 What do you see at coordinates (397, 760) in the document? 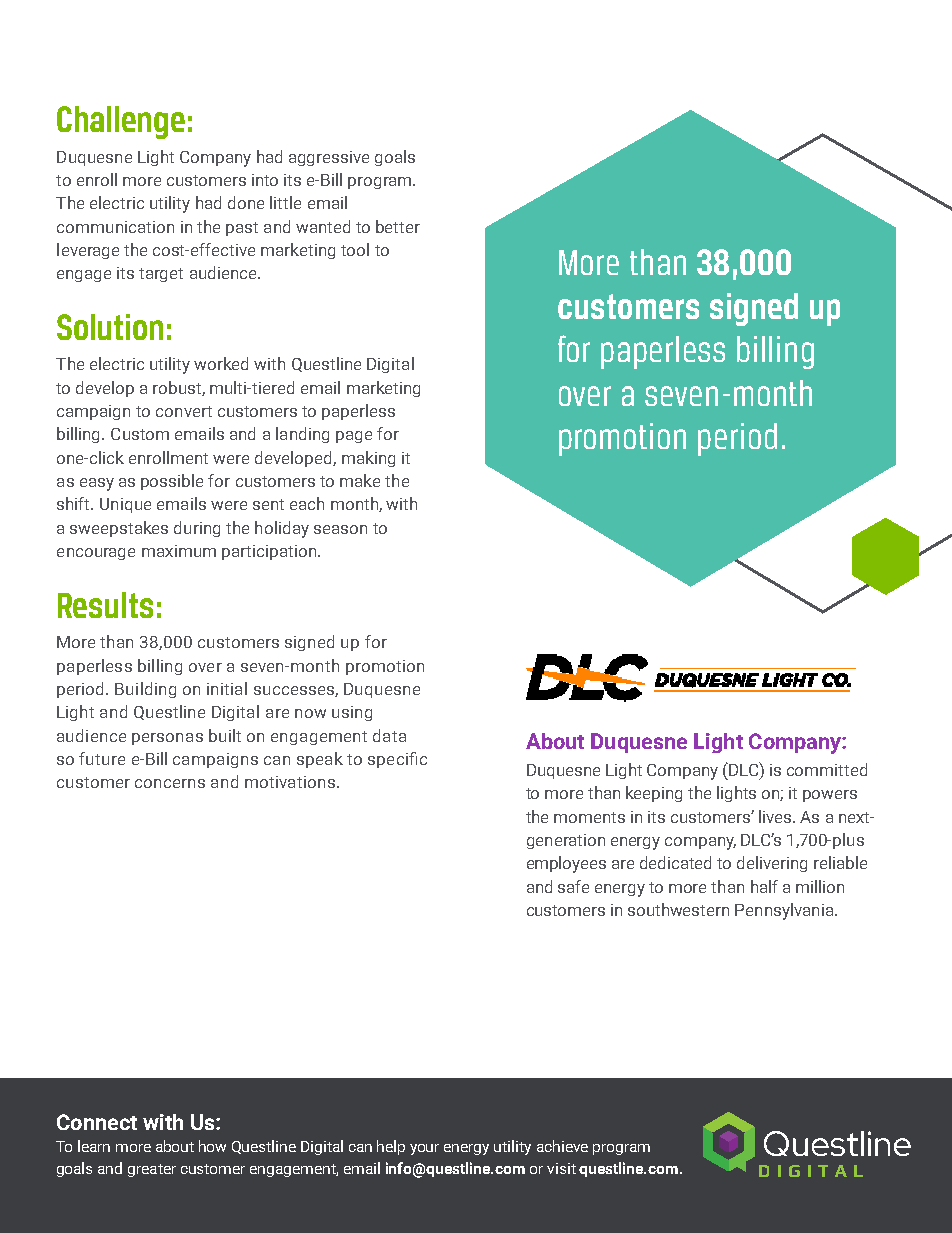
I see `specific` at bounding box center [397, 760].
